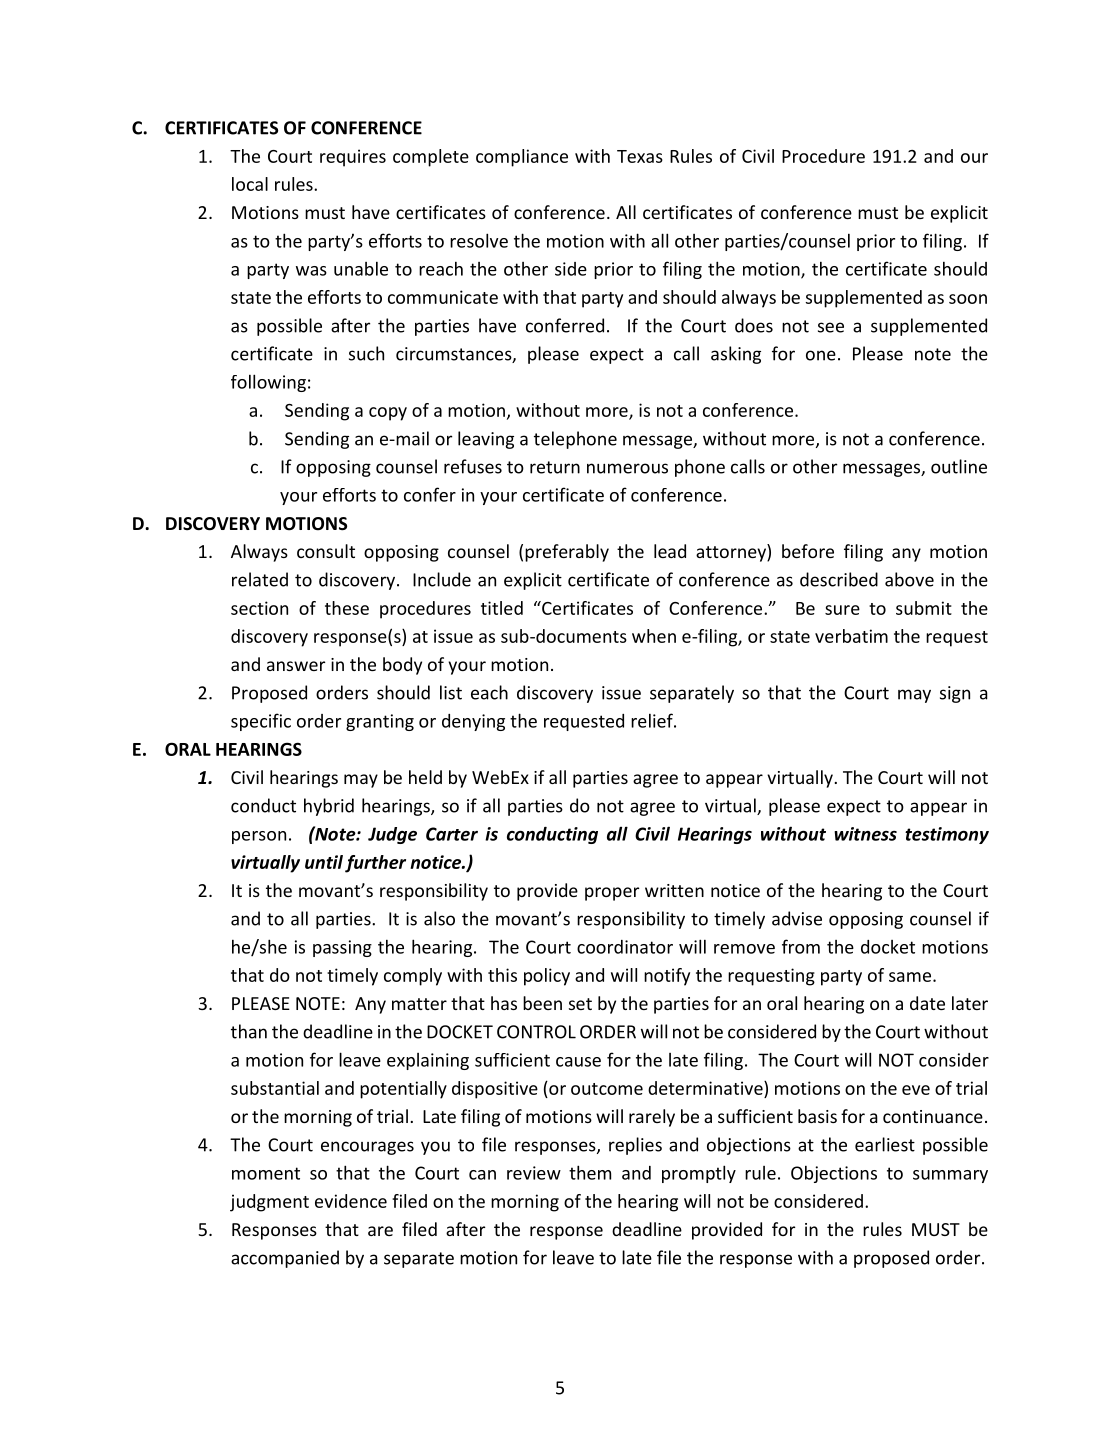 This image has width=1120, height=1449. Describe the element at coordinates (351, 1201) in the image. I see `evidence` at that location.
